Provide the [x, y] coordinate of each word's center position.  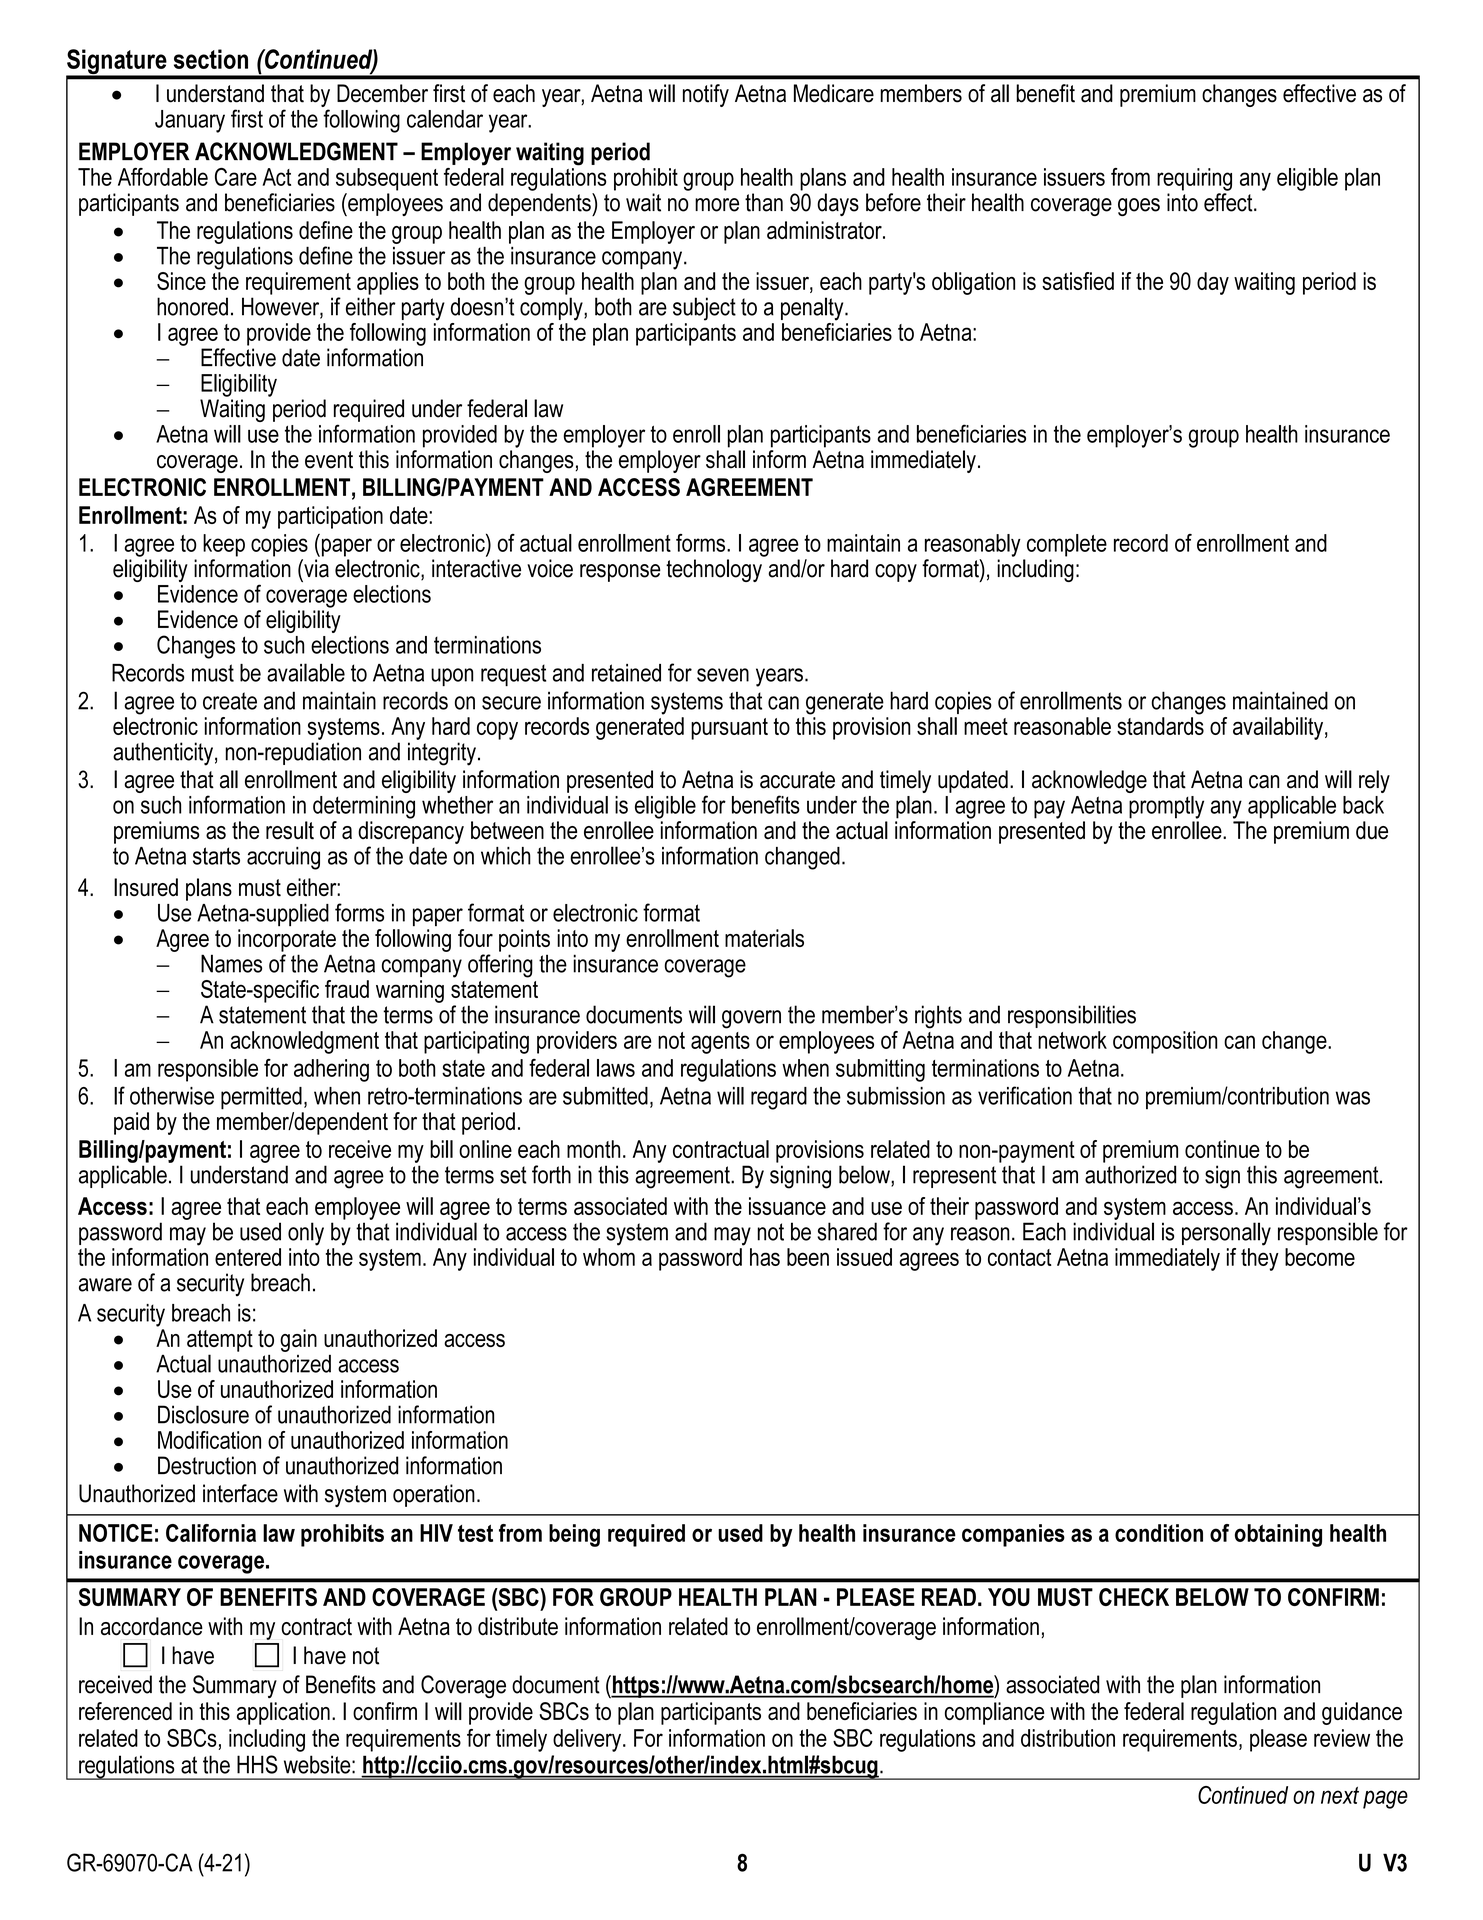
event [329, 460]
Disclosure [203, 1414]
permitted [261, 1098]
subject [704, 309]
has [765, 1257]
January [190, 121]
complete [1067, 545]
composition [1165, 1042]
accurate [797, 780]
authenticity [163, 754]
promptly [1166, 807]
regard [779, 1098]
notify [706, 95]
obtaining [1278, 1535]
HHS [257, 1764]
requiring [1194, 179]
